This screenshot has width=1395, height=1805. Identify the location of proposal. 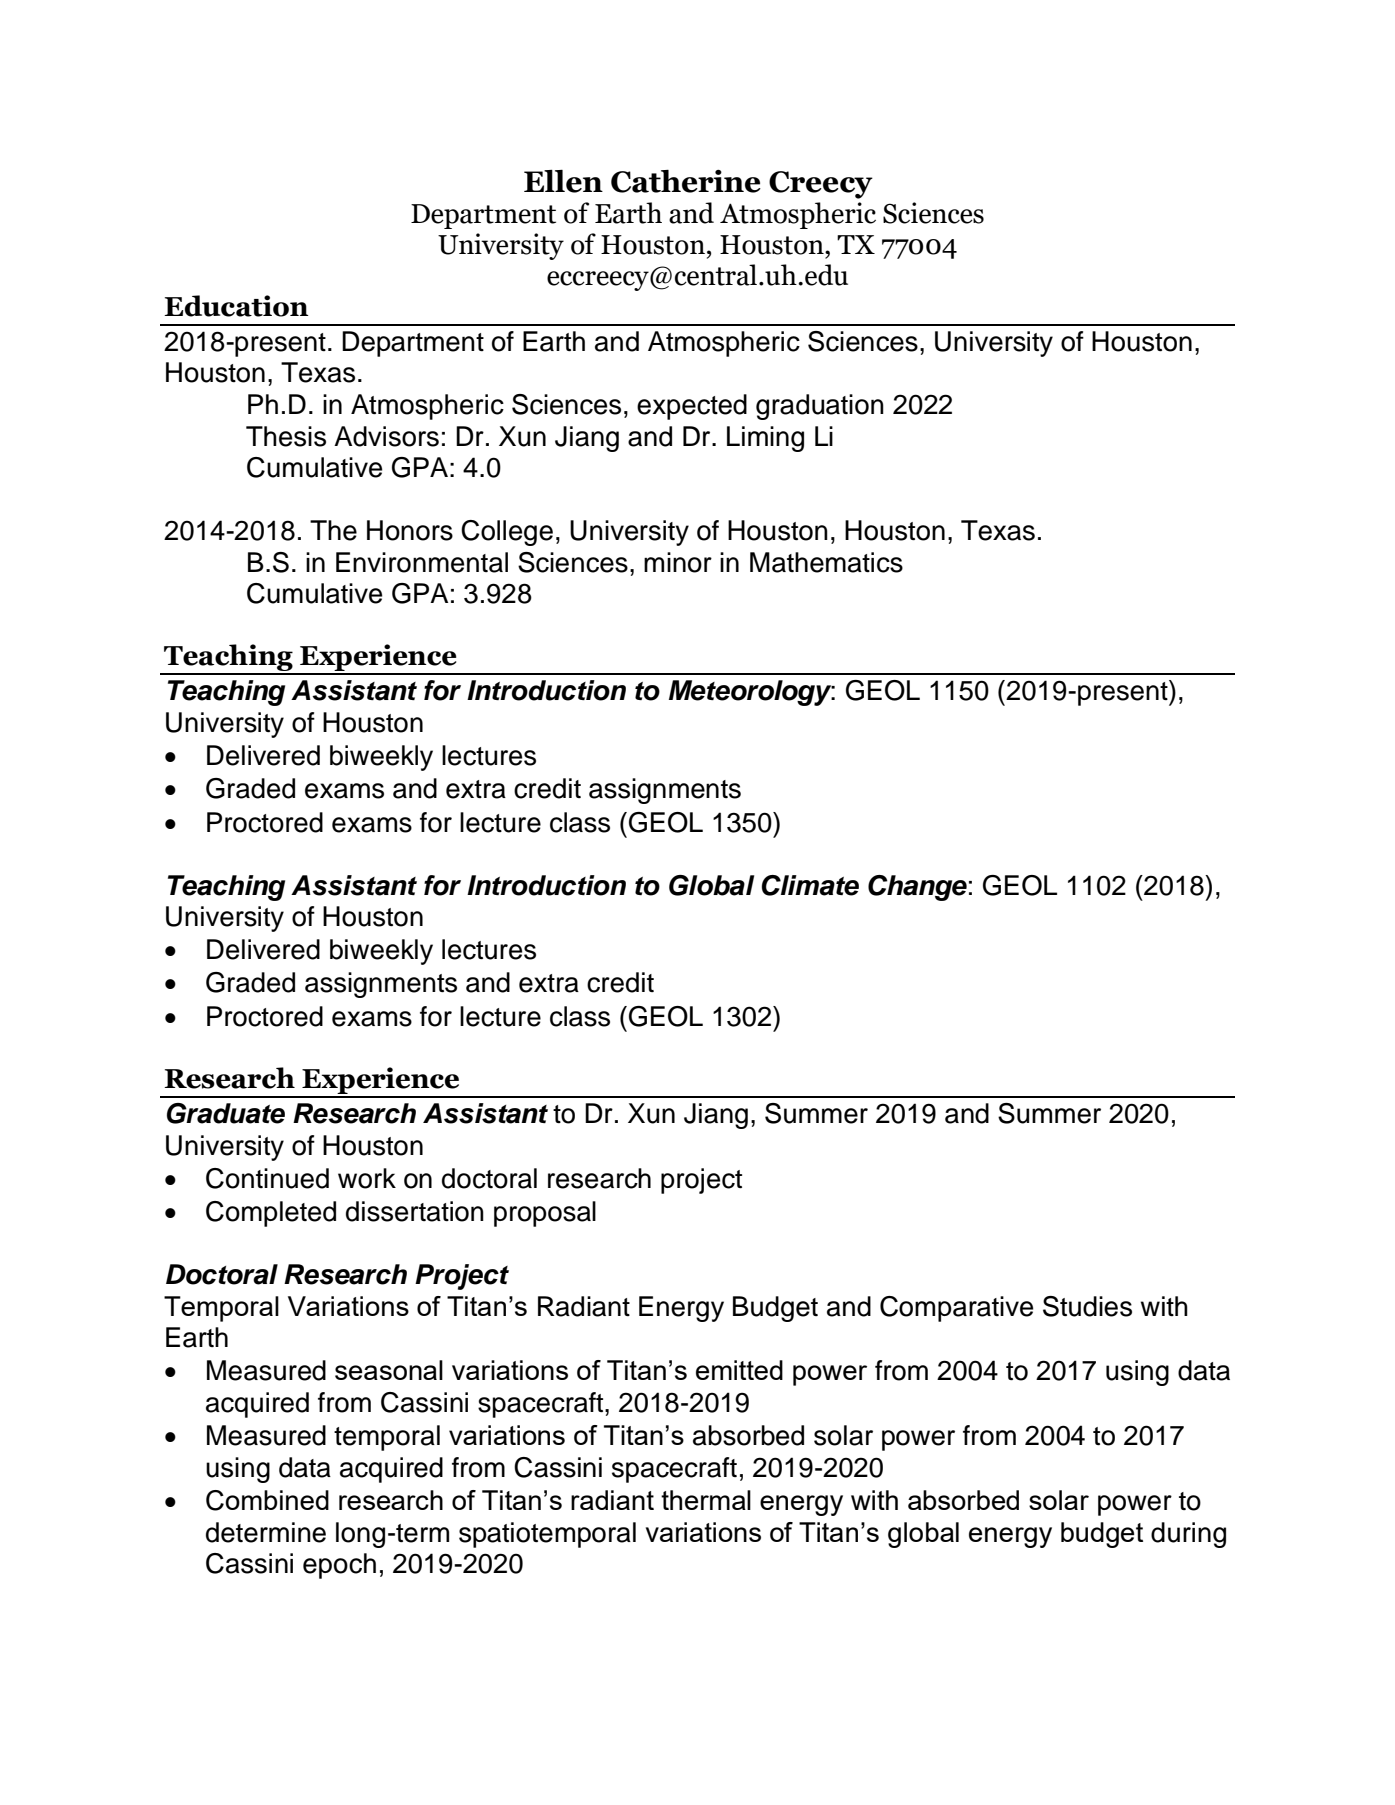
(545, 1214).
